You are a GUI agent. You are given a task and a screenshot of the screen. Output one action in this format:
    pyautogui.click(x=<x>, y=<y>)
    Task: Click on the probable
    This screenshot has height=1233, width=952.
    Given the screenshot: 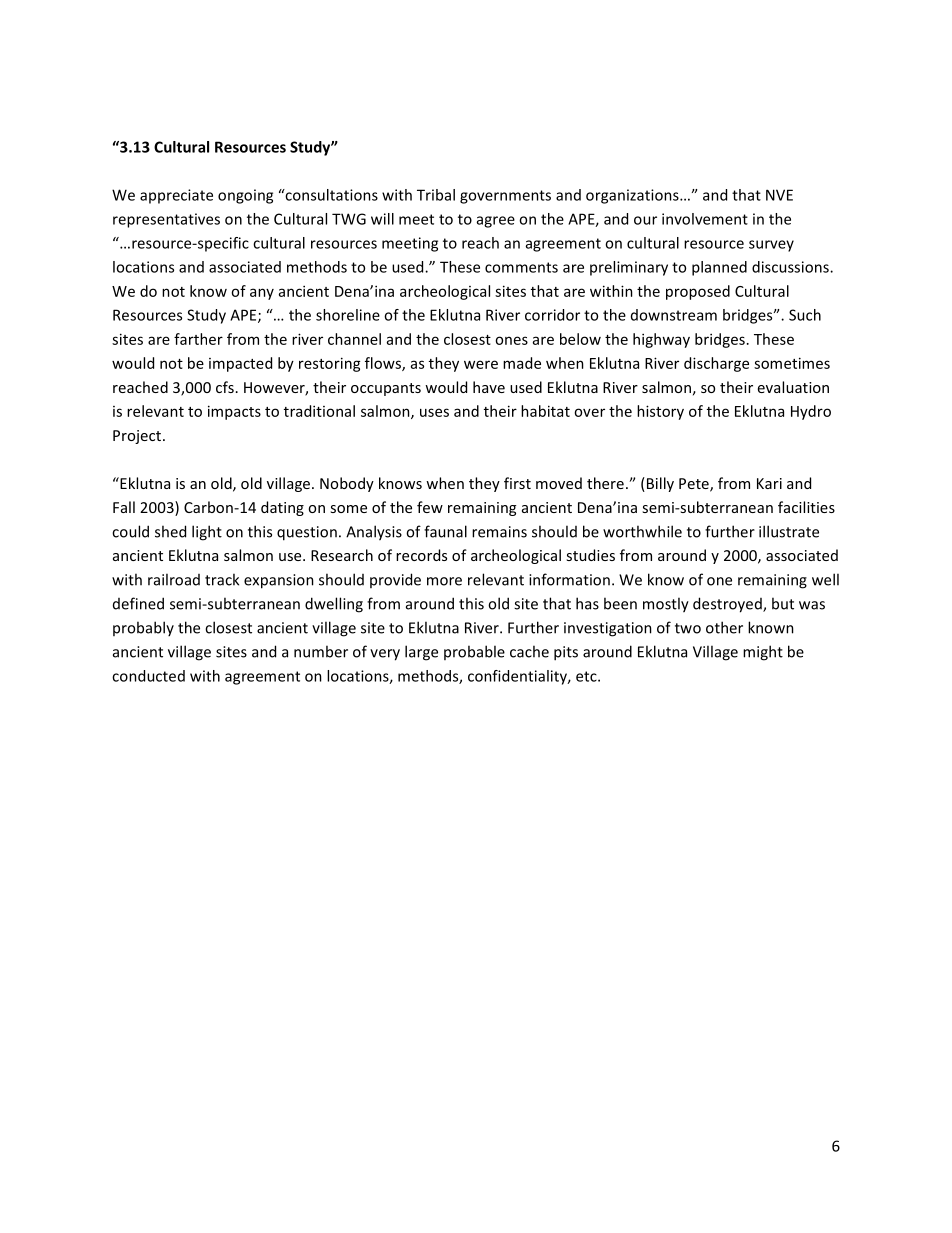 What is the action you would take?
    pyautogui.click(x=474, y=652)
